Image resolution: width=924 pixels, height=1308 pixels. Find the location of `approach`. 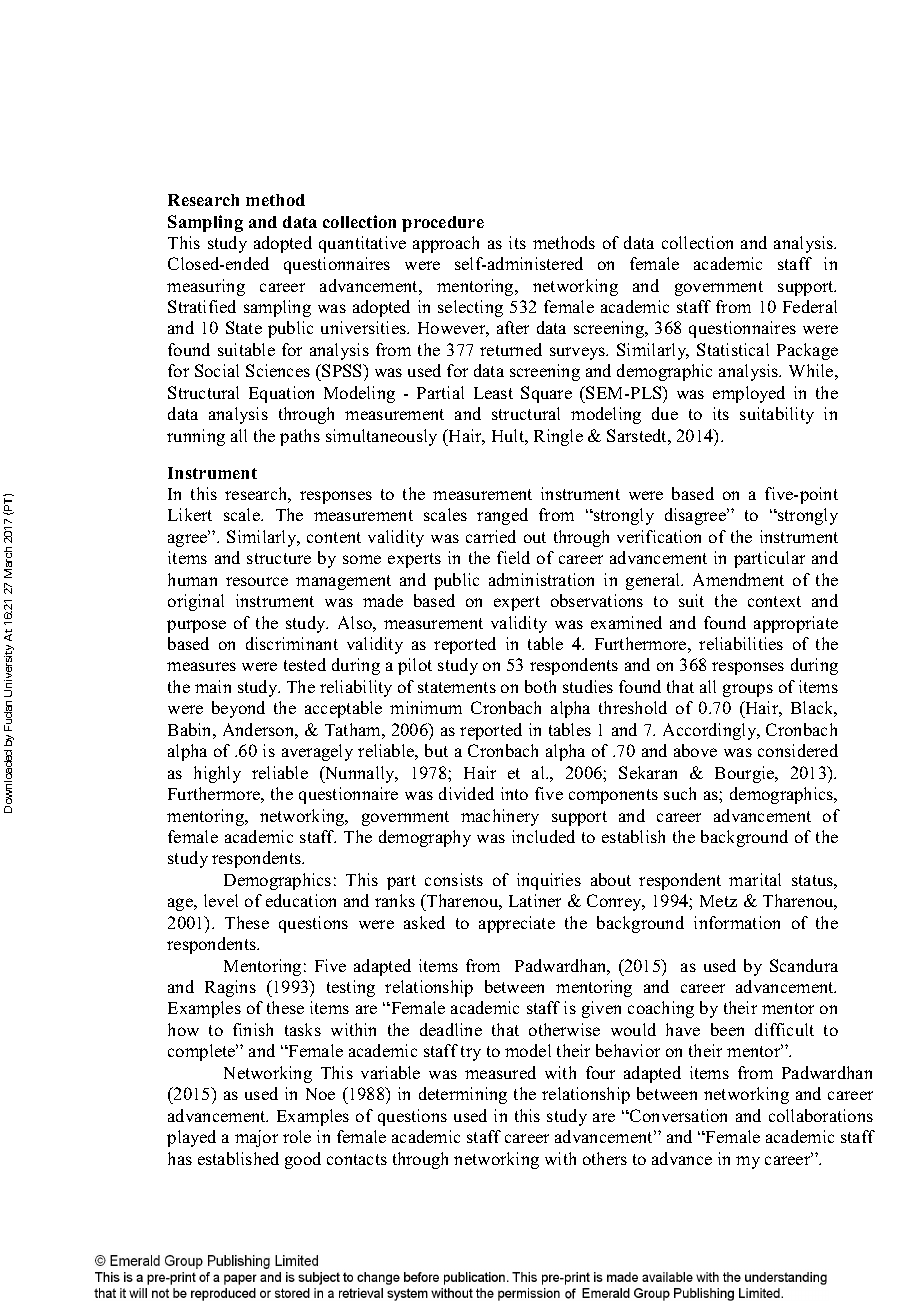

approach is located at coordinates (446, 244).
